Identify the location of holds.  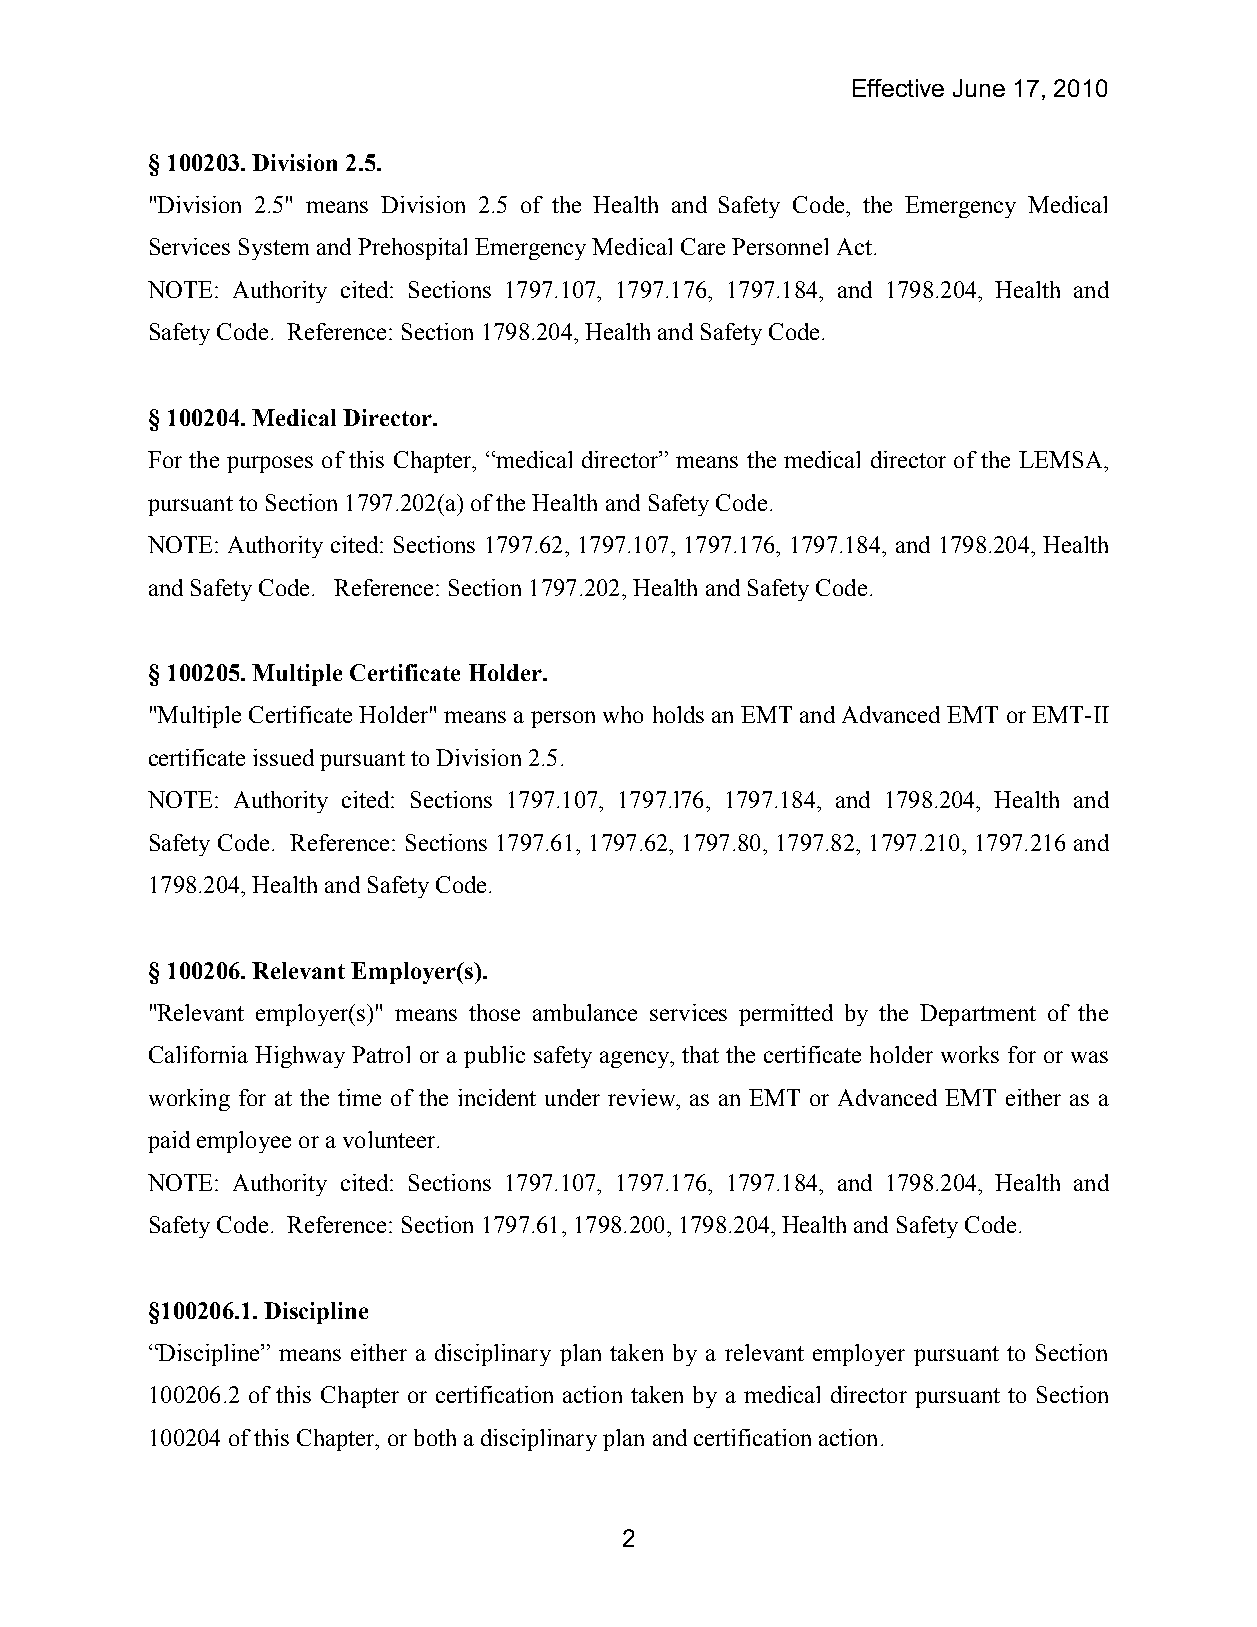
(678, 714).
